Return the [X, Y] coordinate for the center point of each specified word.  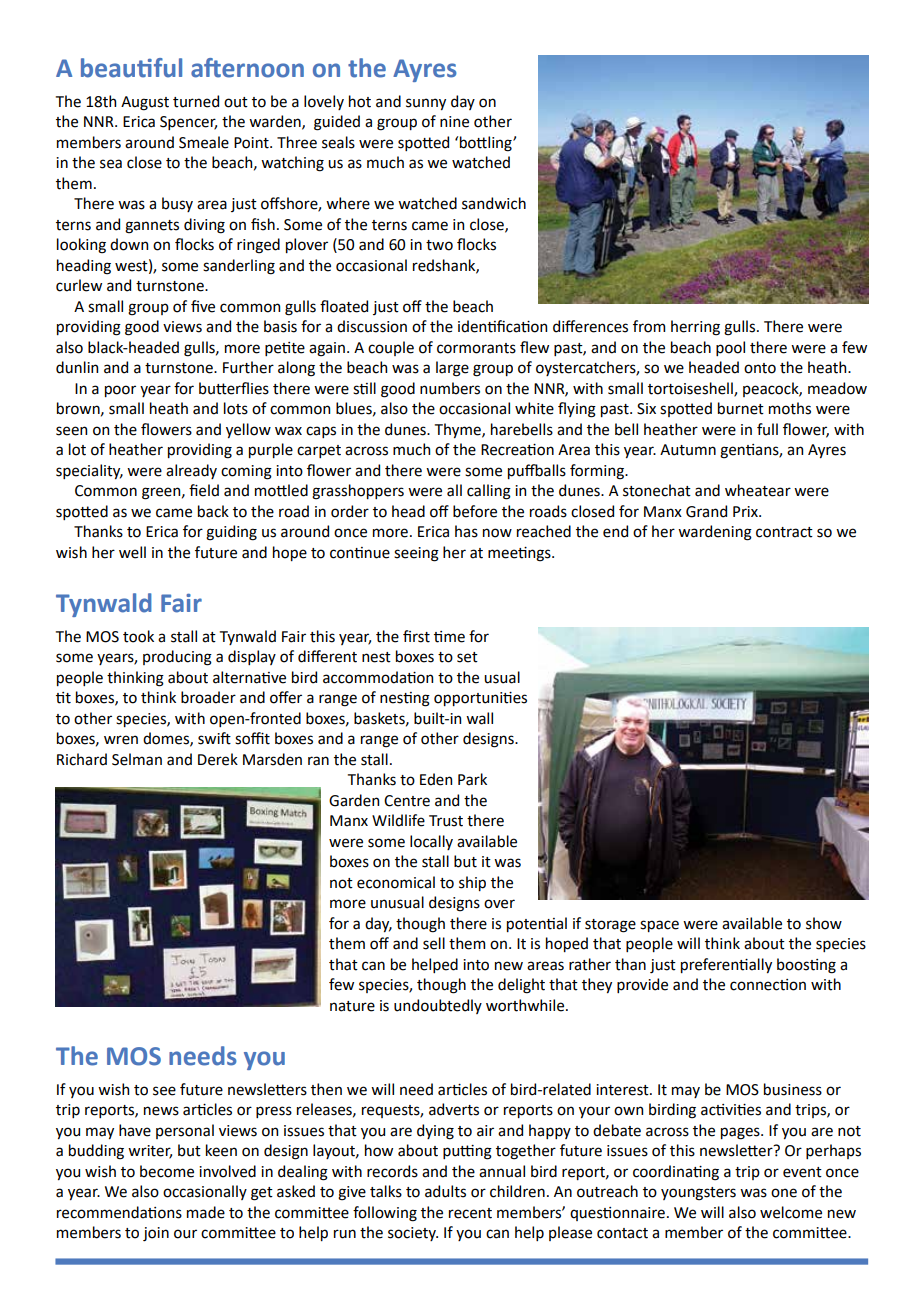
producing [177, 658]
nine [454, 122]
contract [784, 532]
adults [445, 1191]
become [167, 1171]
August [145, 103]
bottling [487, 144]
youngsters [698, 1194]
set [467, 657]
